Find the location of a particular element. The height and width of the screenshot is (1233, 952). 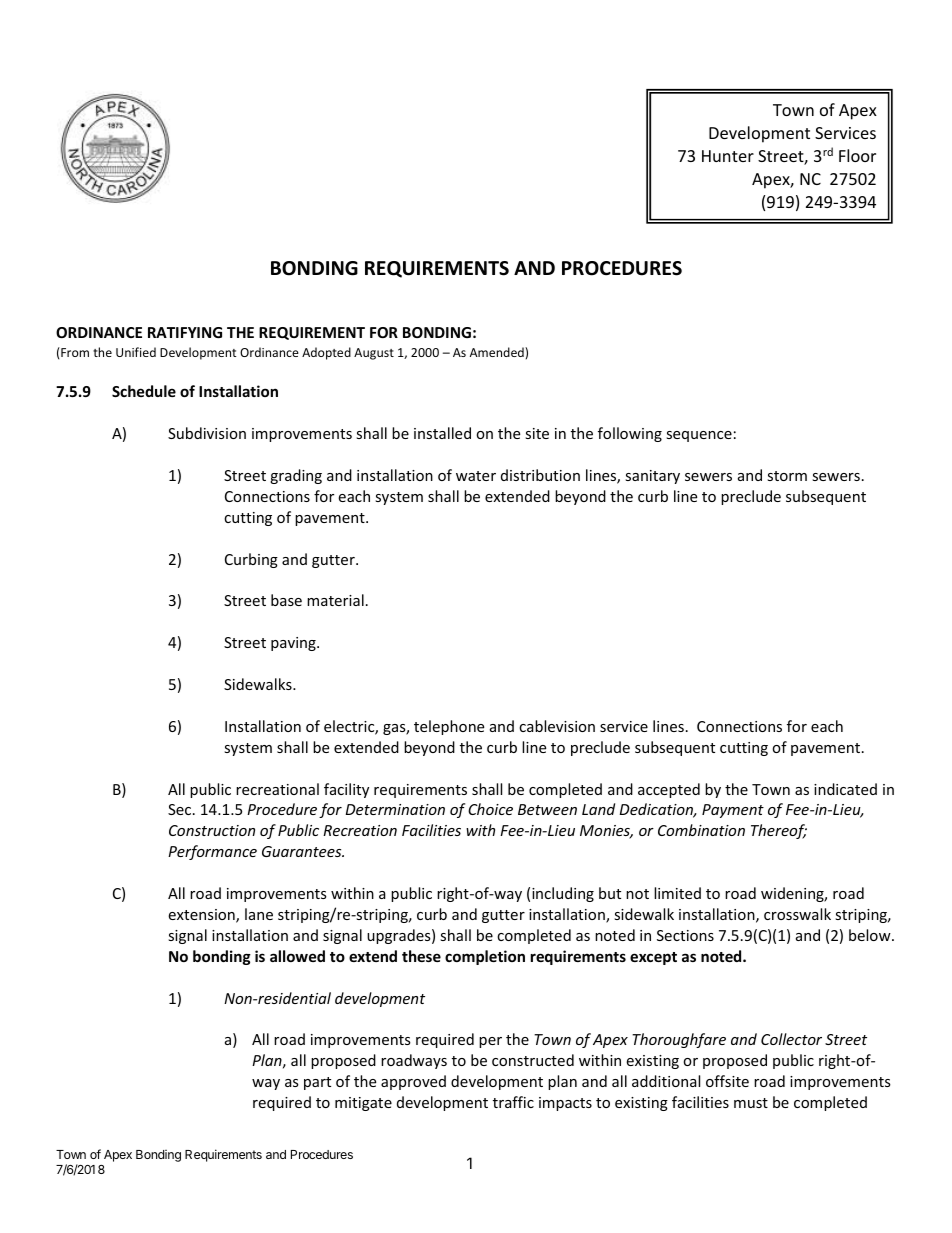

RATIFYING is located at coordinates (185, 332).
